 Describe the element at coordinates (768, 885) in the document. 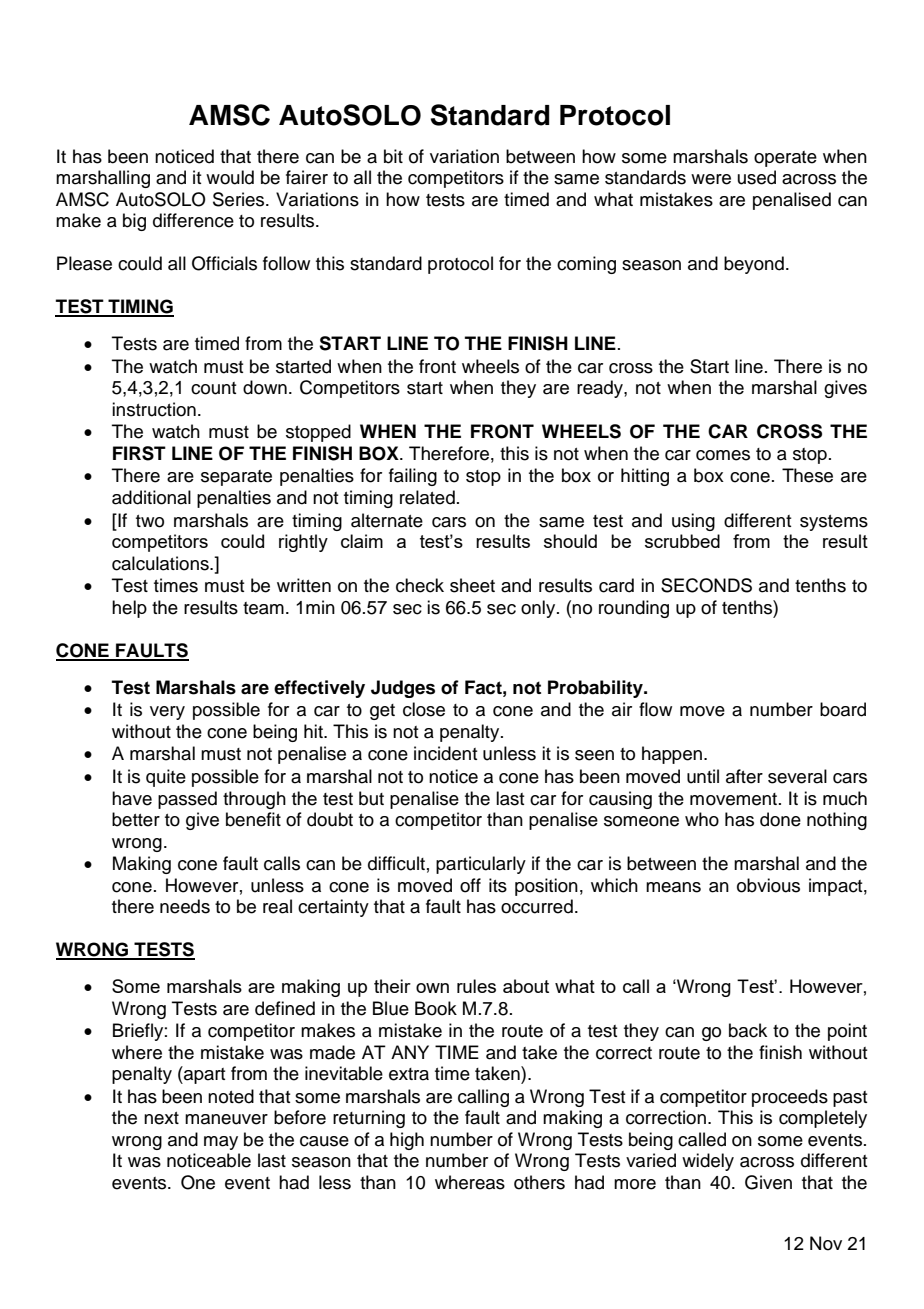

I see `obvious` at that location.
